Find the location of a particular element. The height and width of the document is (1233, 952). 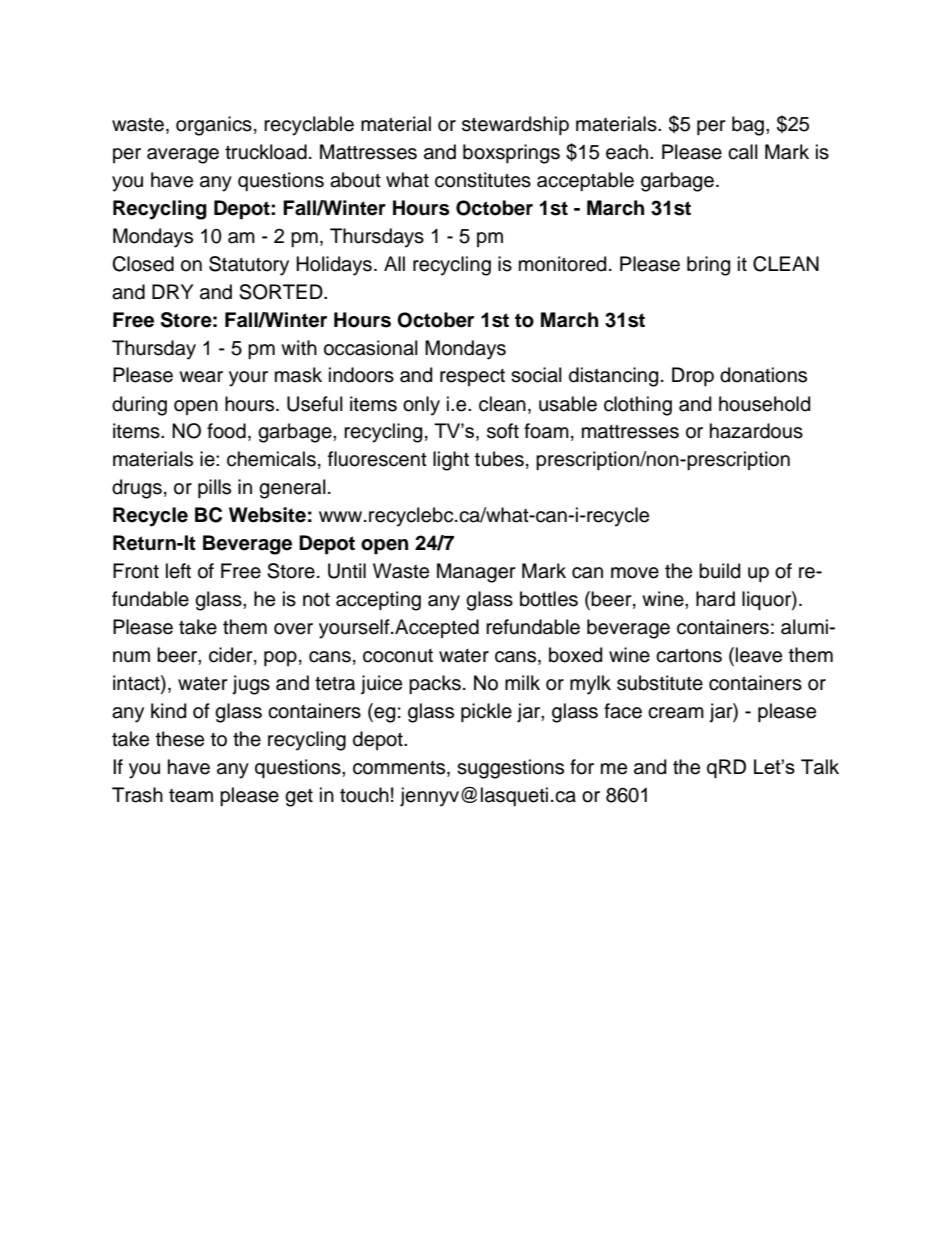

organics is located at coordinates (214, 126).
